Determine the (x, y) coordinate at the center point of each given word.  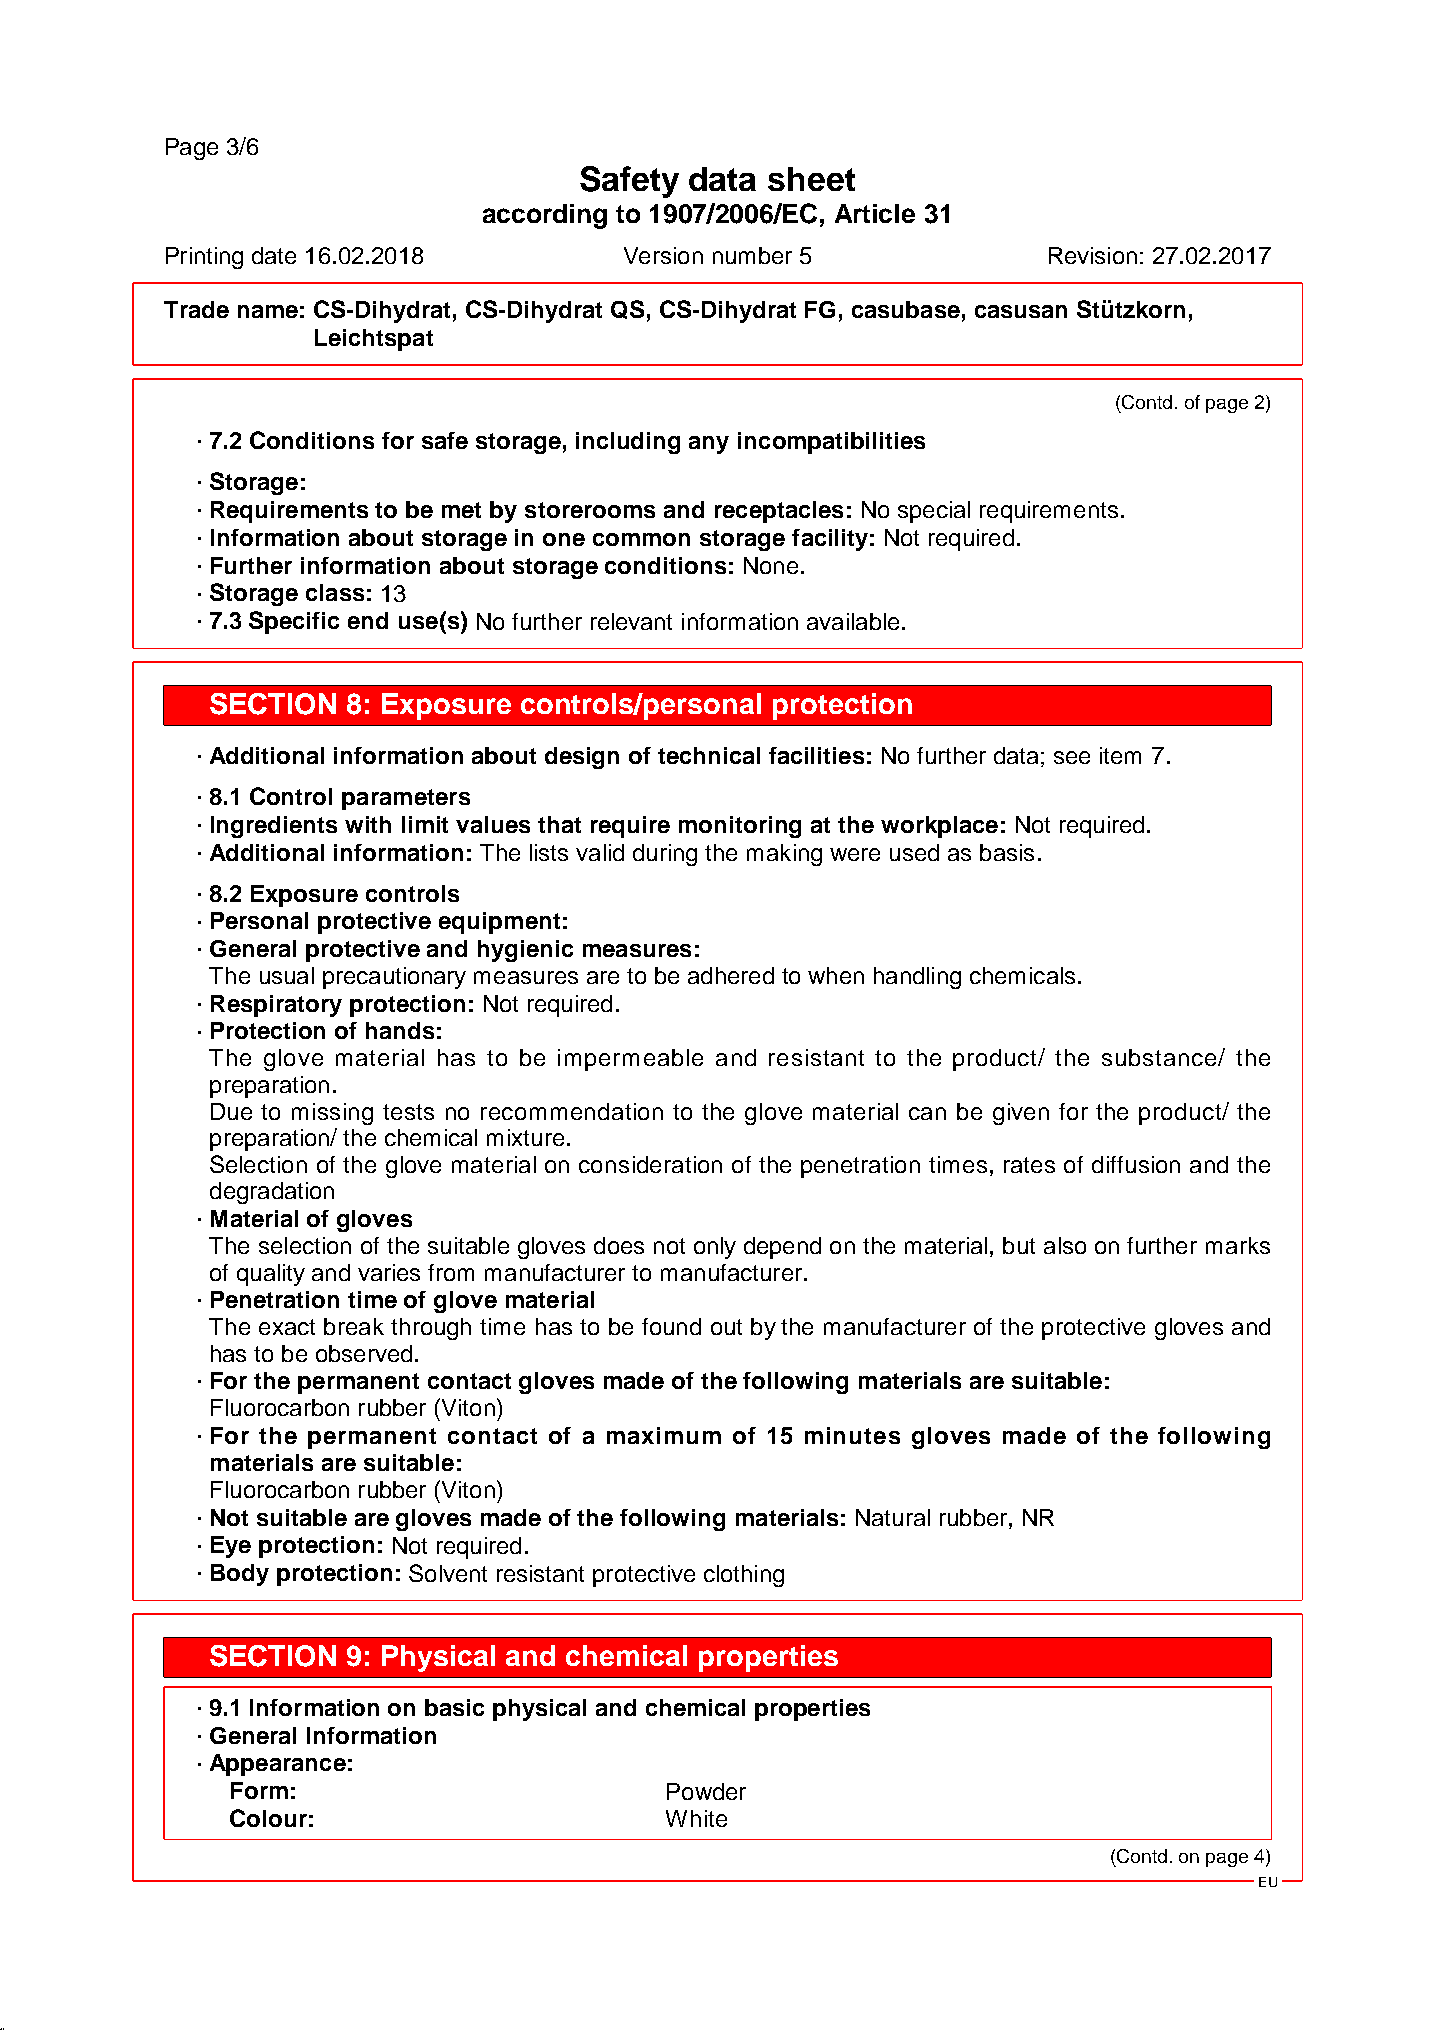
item (1120, 755)
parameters (406, 799)
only (715, 1248)
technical (709, 755)
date (274, 255)
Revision (1093, 255)
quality (271, 1275)
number (752, 255)
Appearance (278, 1765)
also (1065, 1245)
